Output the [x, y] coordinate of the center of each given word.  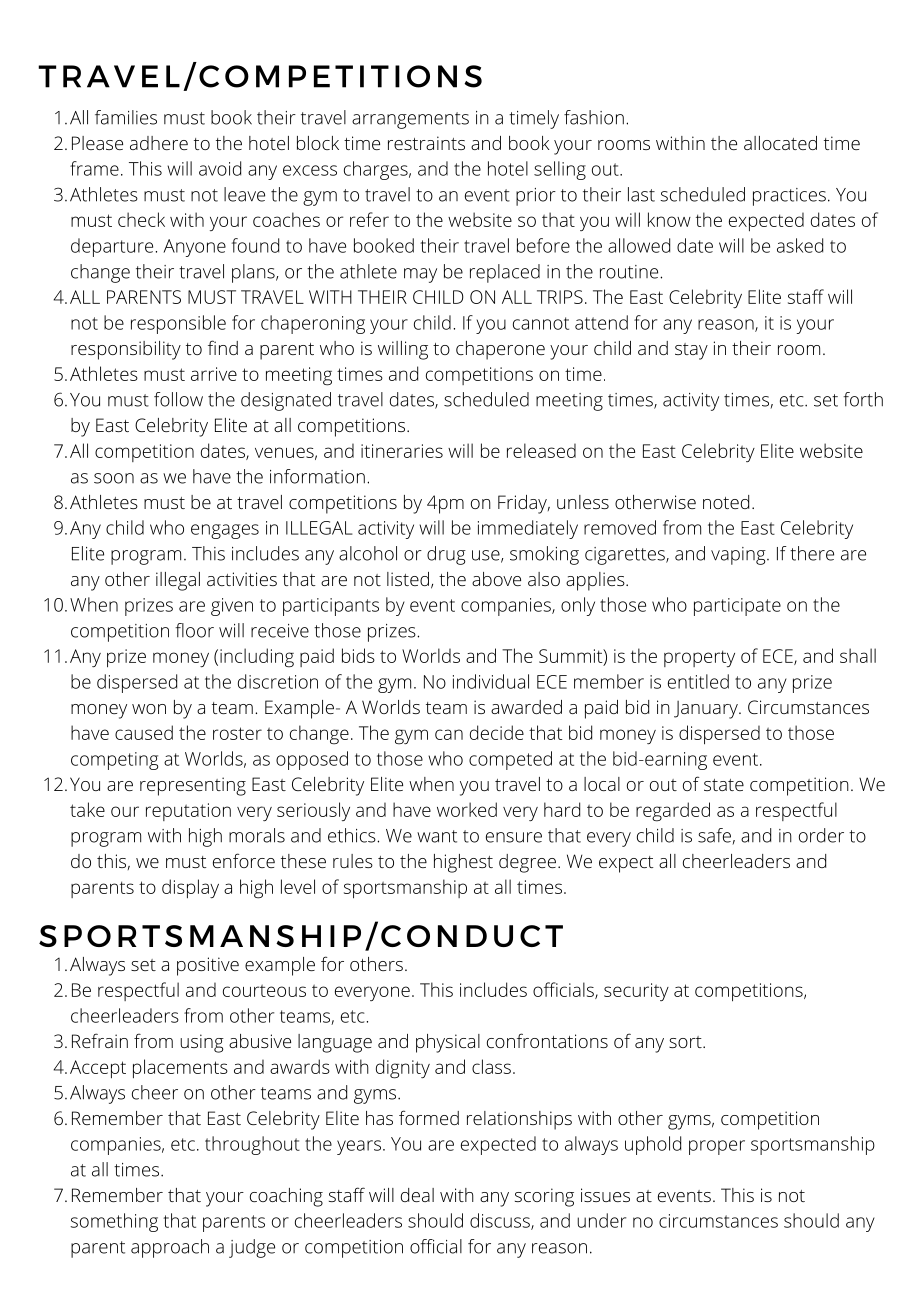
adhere [159, 143]
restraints [426, 143]
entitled [698, 681]
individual [491, 681]
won [149, 709]
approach [170, 1248]
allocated [780, 143]
